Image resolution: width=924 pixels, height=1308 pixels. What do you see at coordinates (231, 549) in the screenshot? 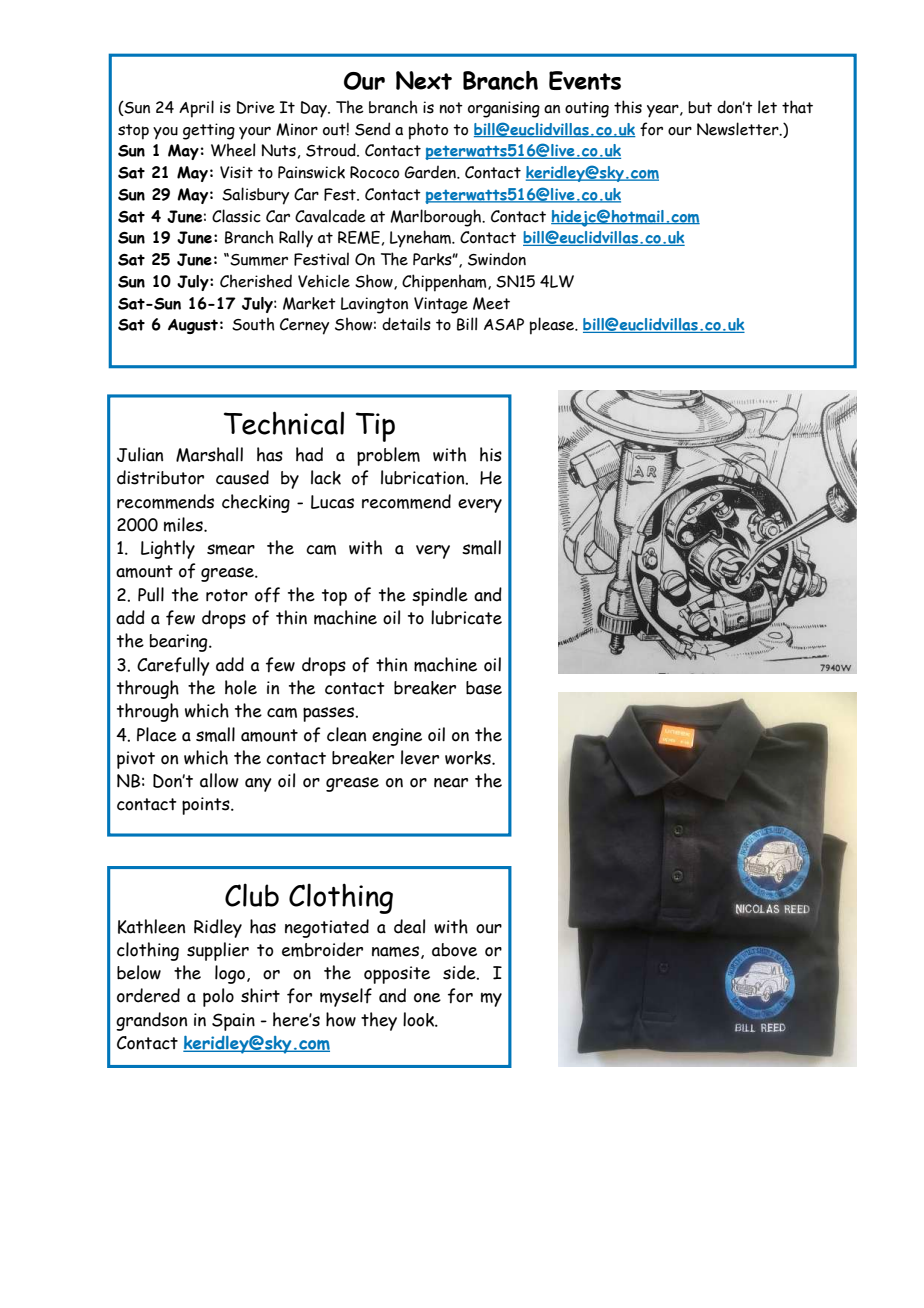
I see `smear` at bounding box center [231, 549].
